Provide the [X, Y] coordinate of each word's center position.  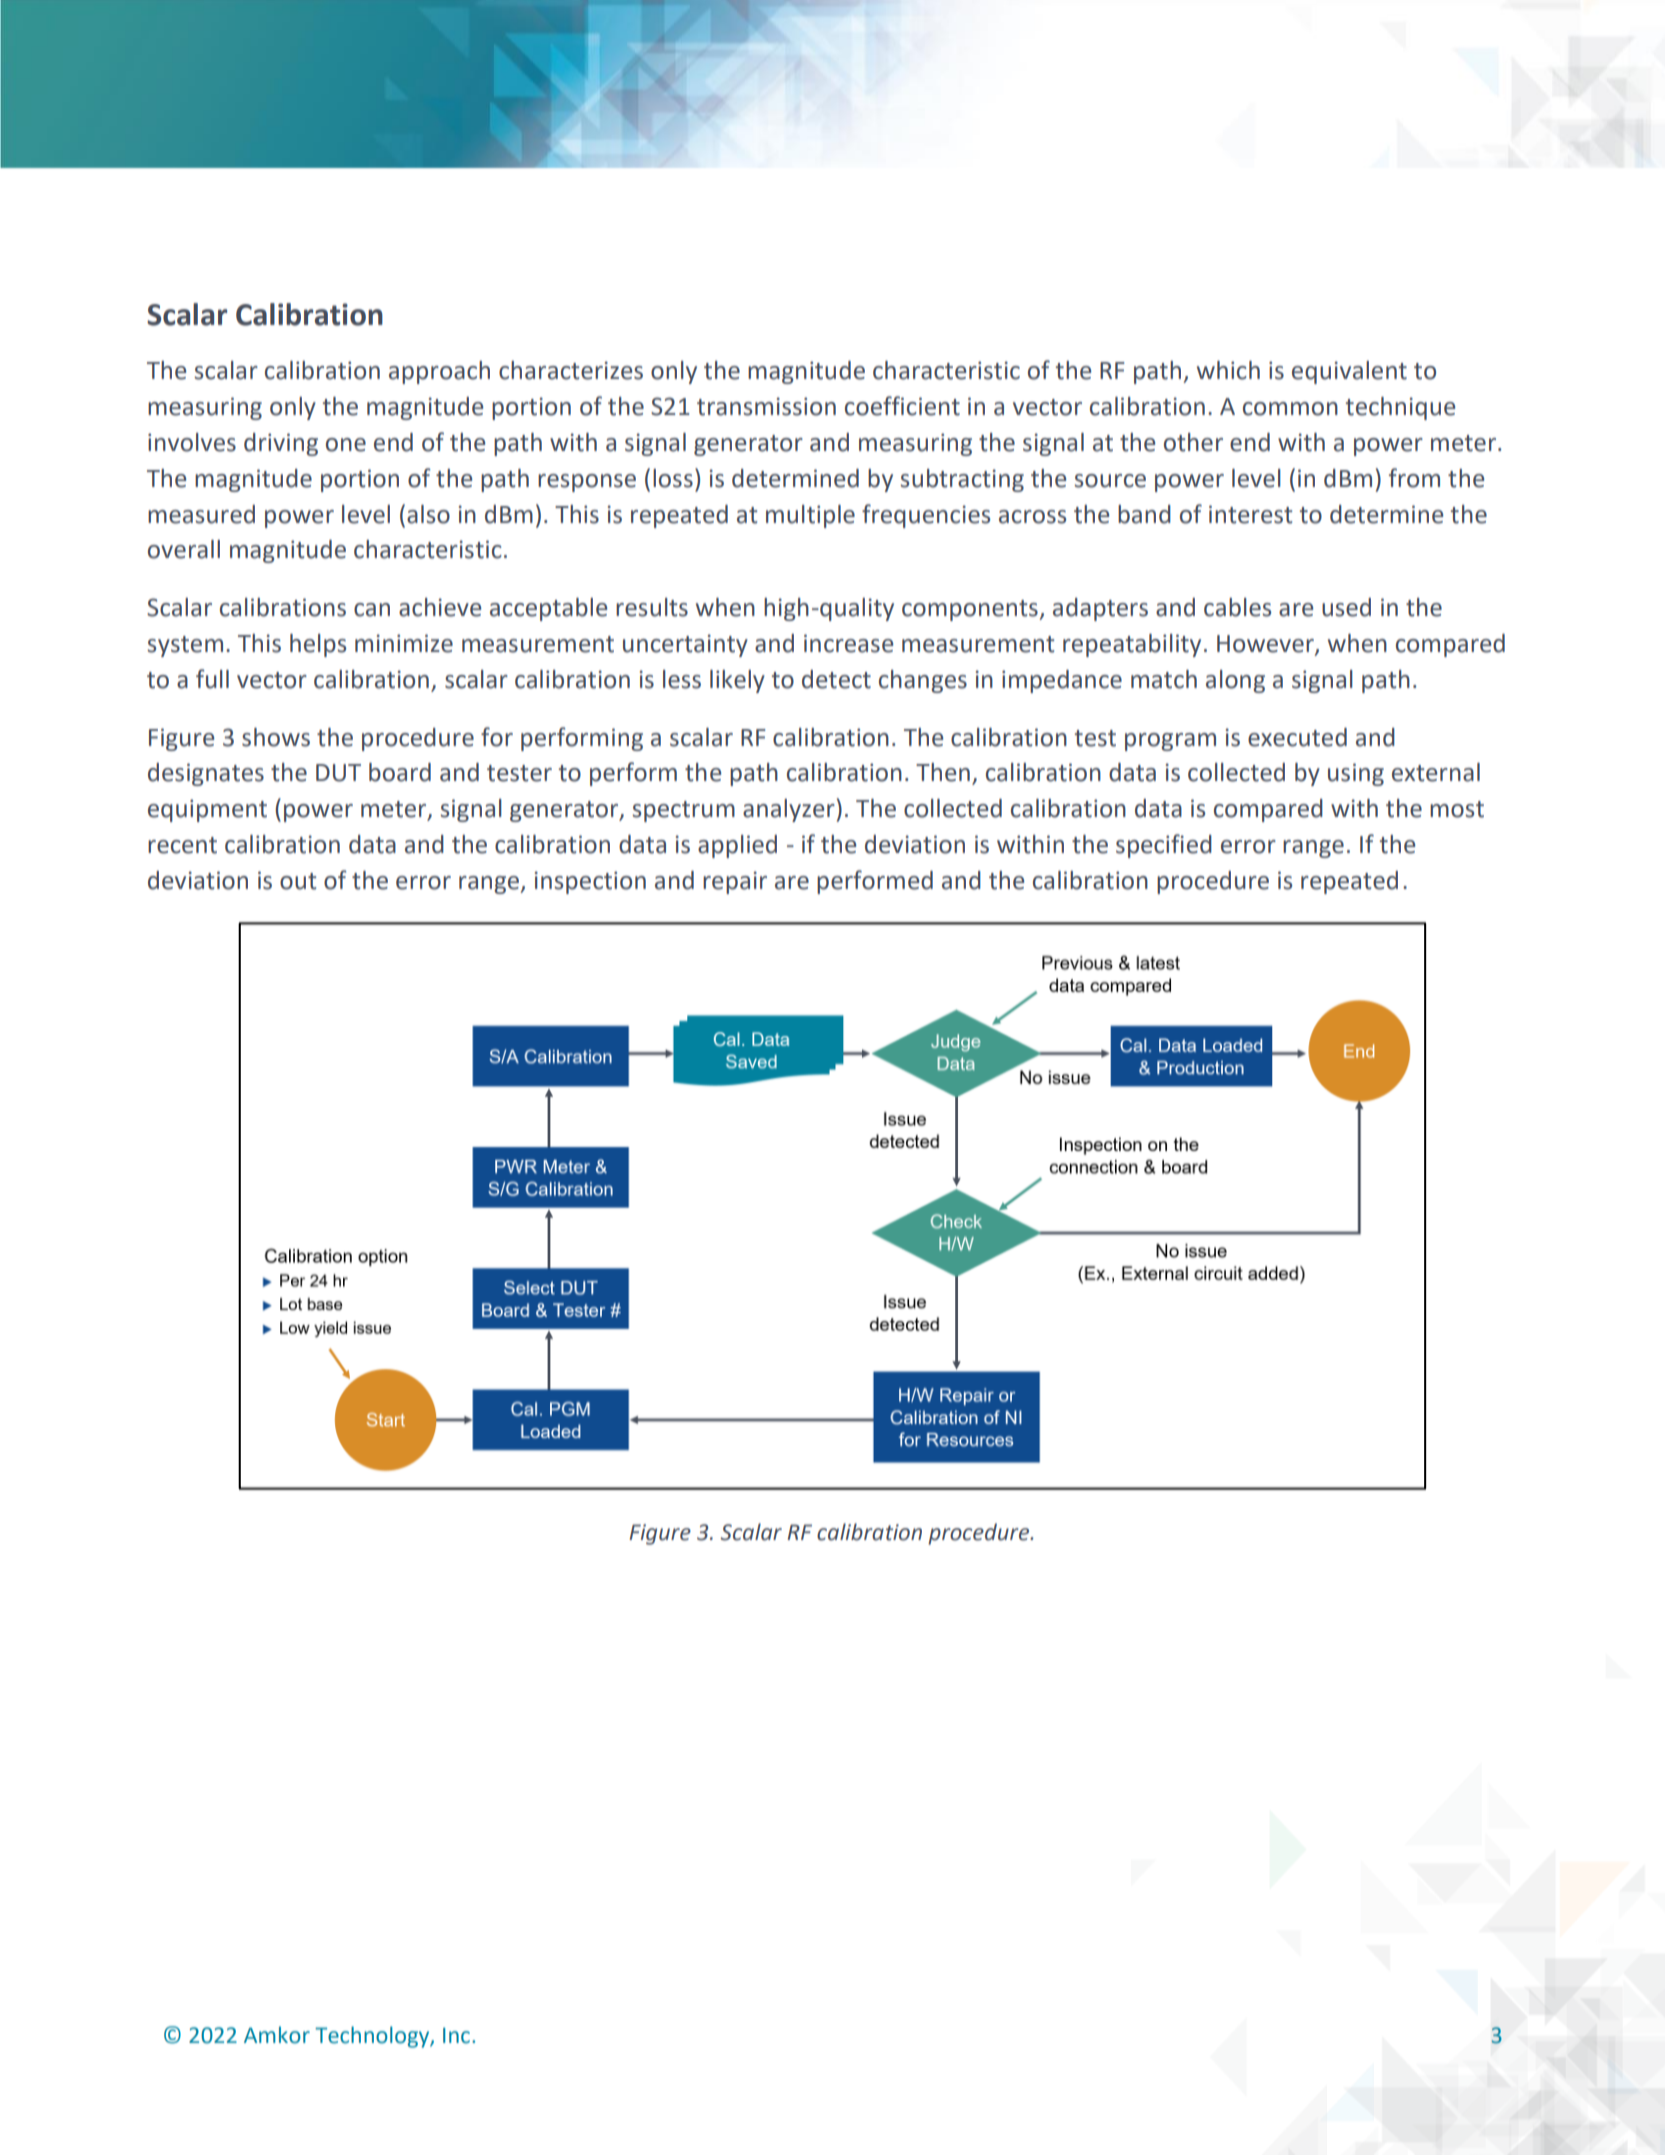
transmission [766, 406]
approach [439, 372]
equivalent [1349, 372]
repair [735, 882]
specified [1164, 846]
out [298, 881]
